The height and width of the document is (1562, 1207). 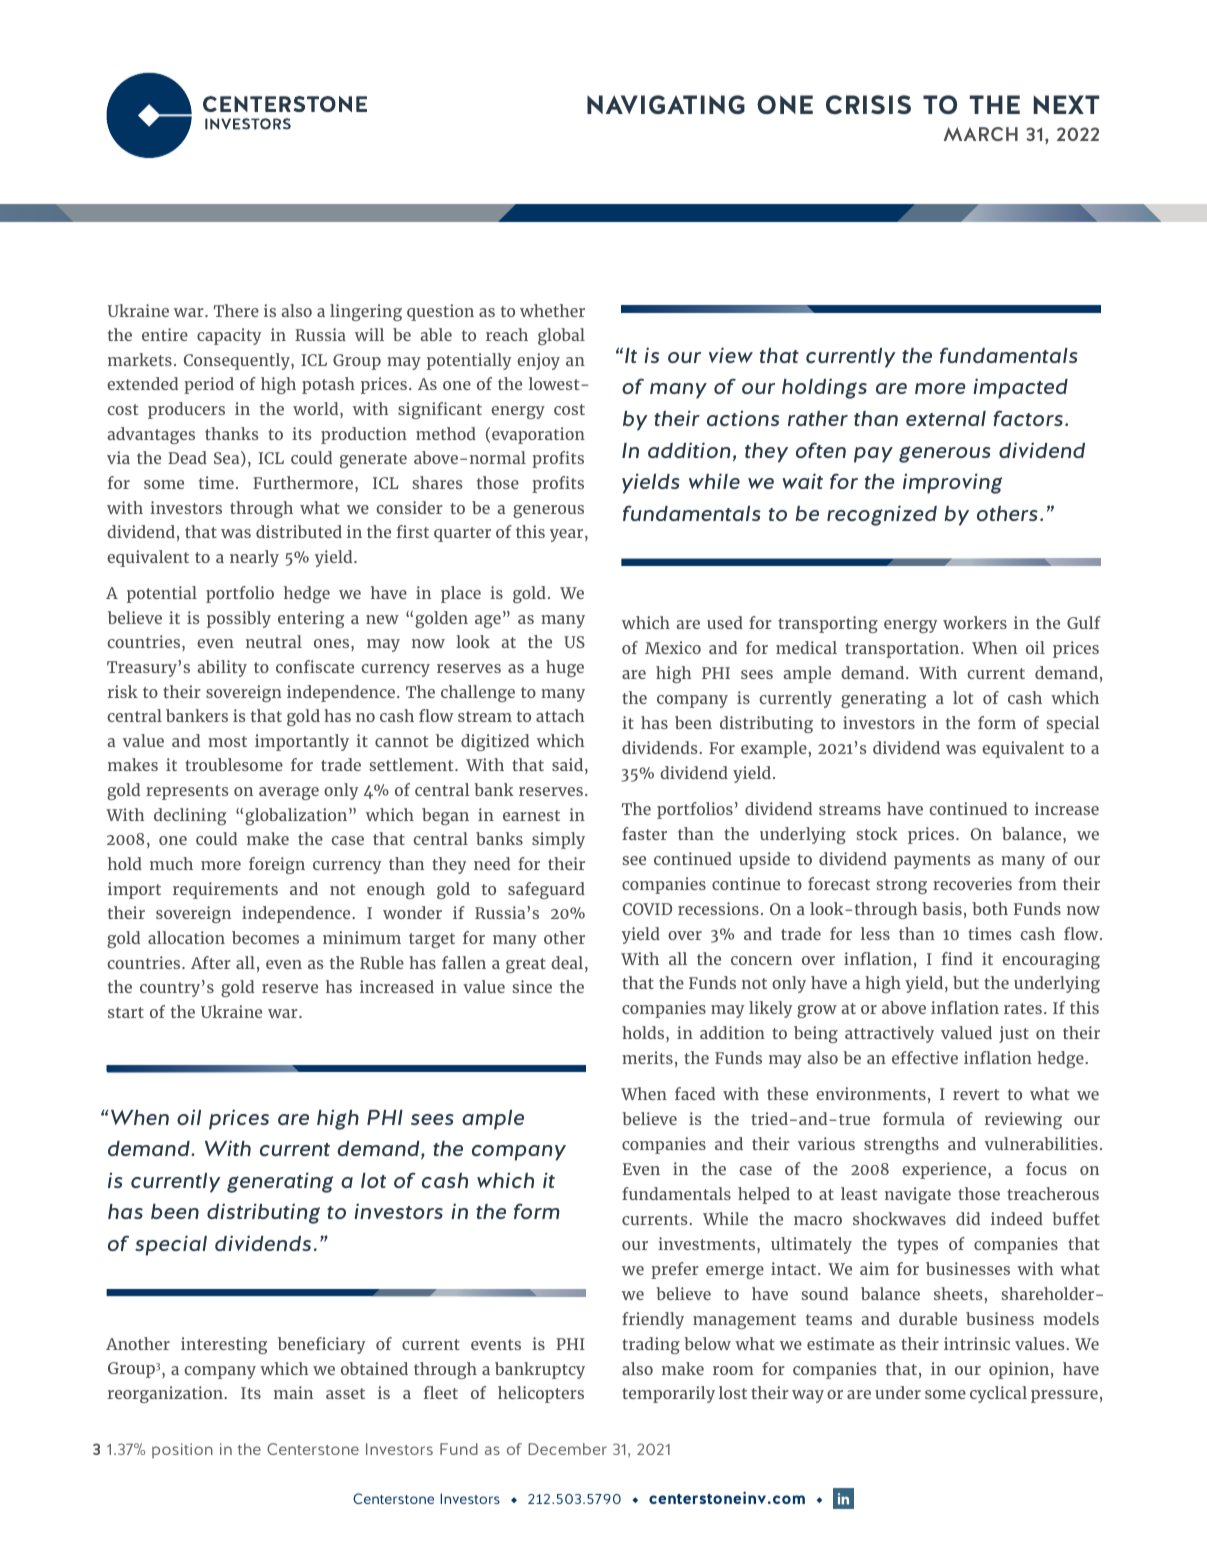 What do you see at coordinates (293, 1392) in the document?
I see `main` at bounding box center [293, 1392].
